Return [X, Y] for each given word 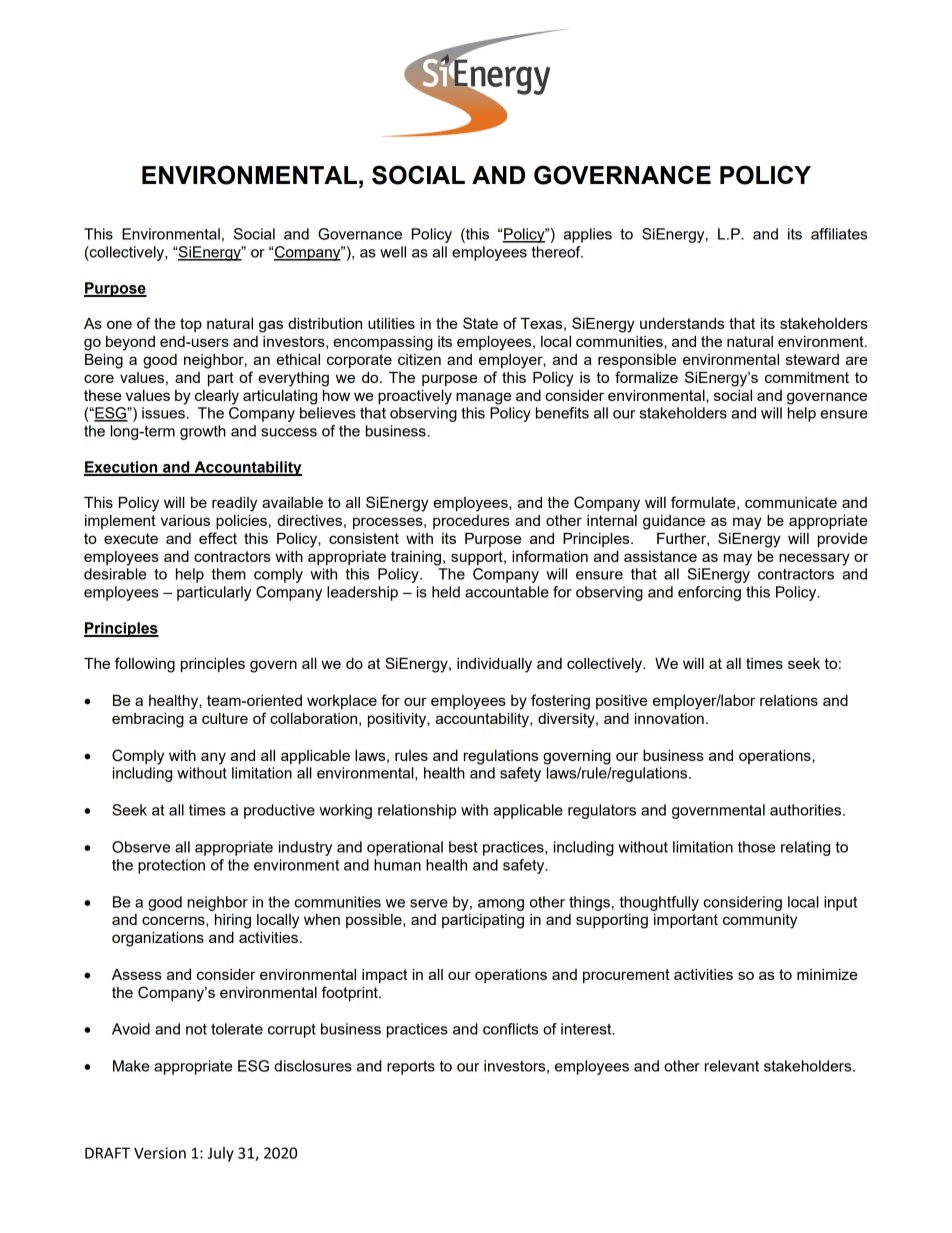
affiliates [839, 234]
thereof [557, 252]
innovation [669, 718]
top [191, 325]
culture [225, 718]
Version [160, 1153]
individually [494, 665]
